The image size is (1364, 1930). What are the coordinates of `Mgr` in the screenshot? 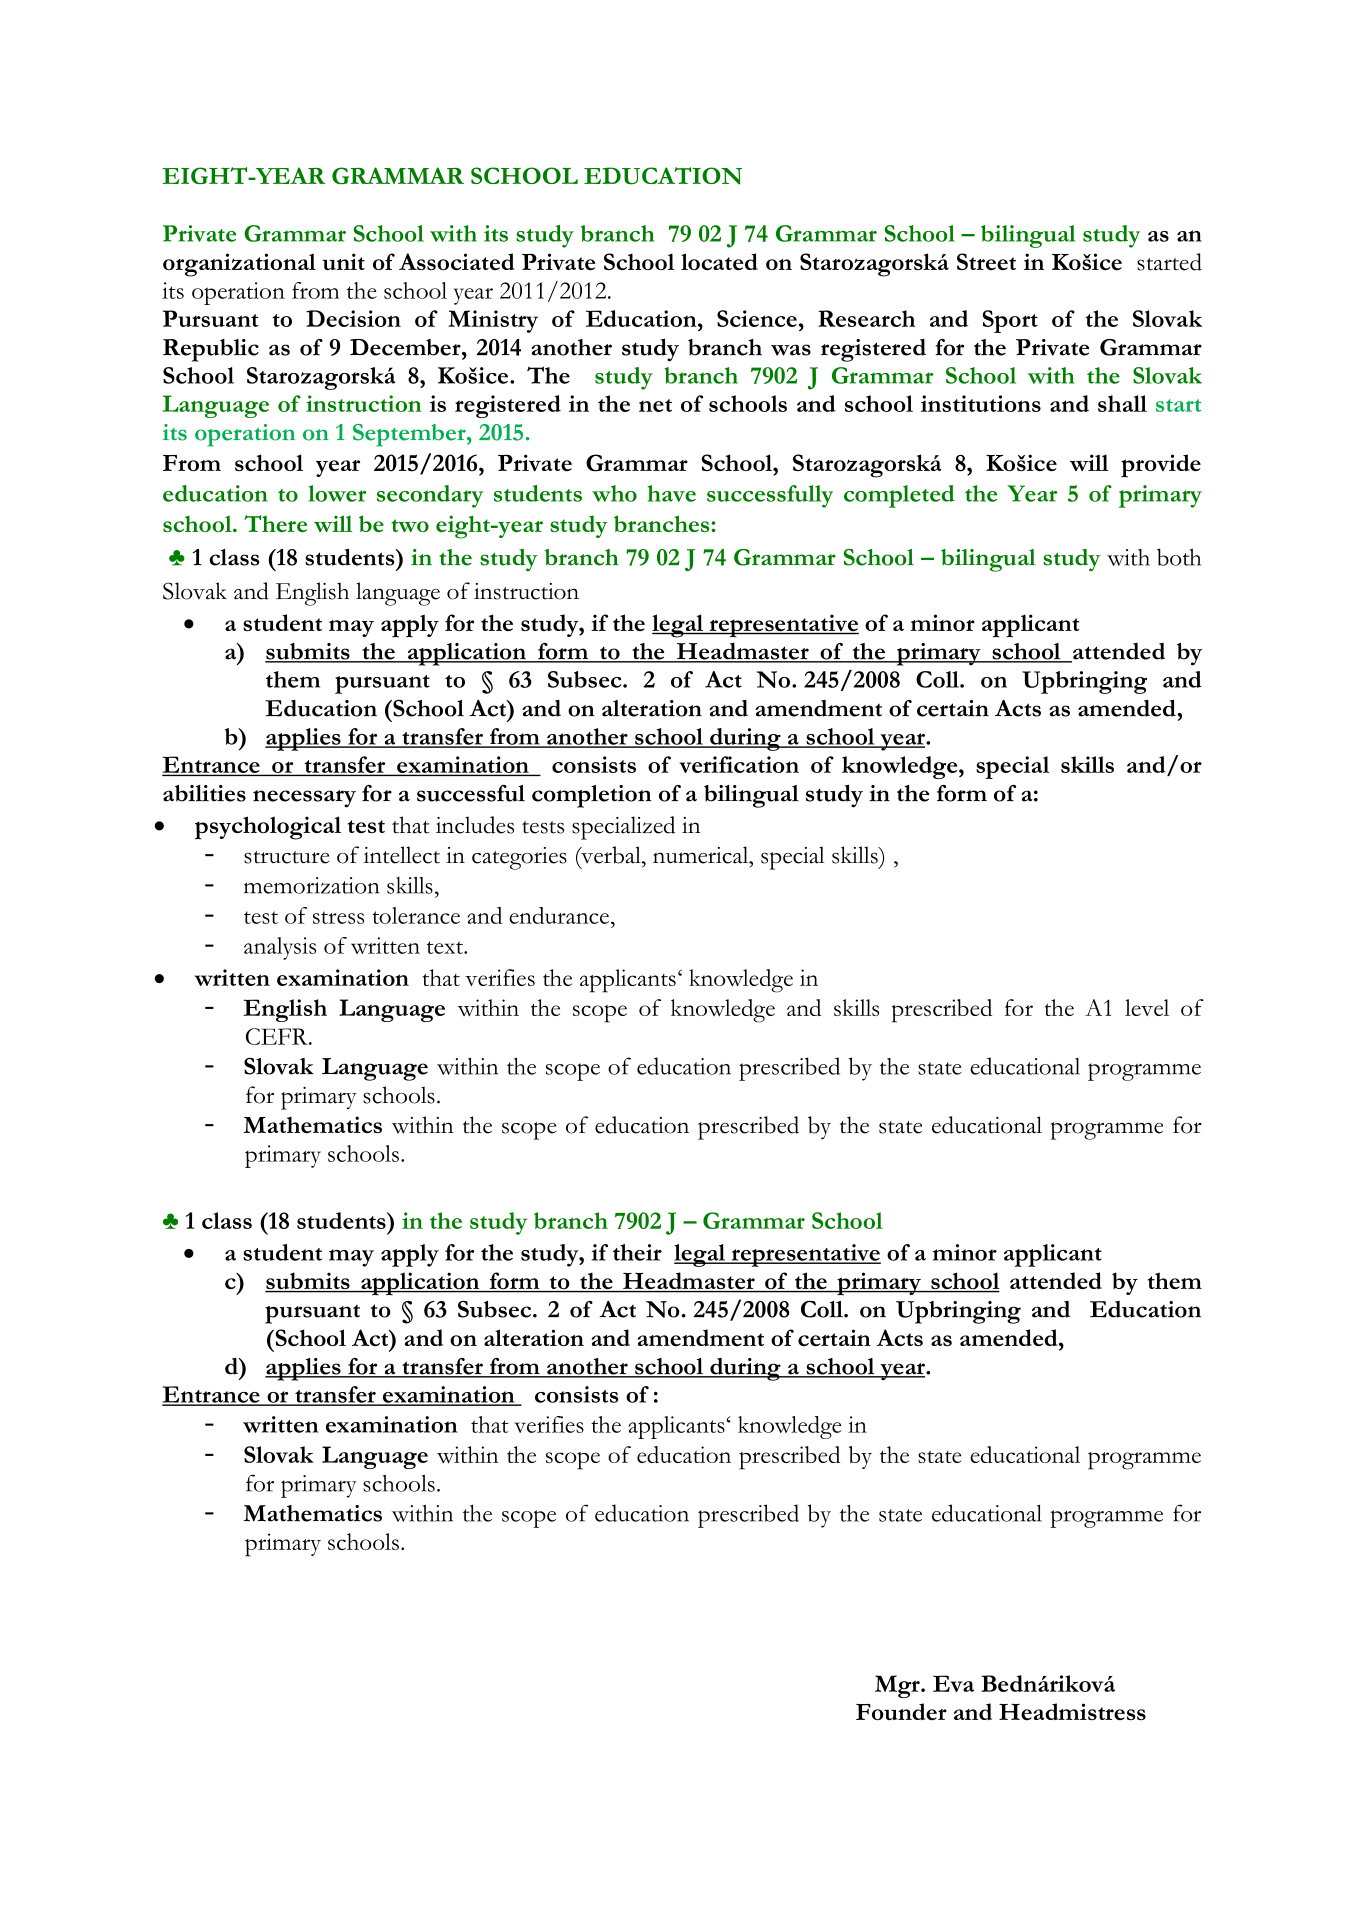 It's located at (898, 1686).
